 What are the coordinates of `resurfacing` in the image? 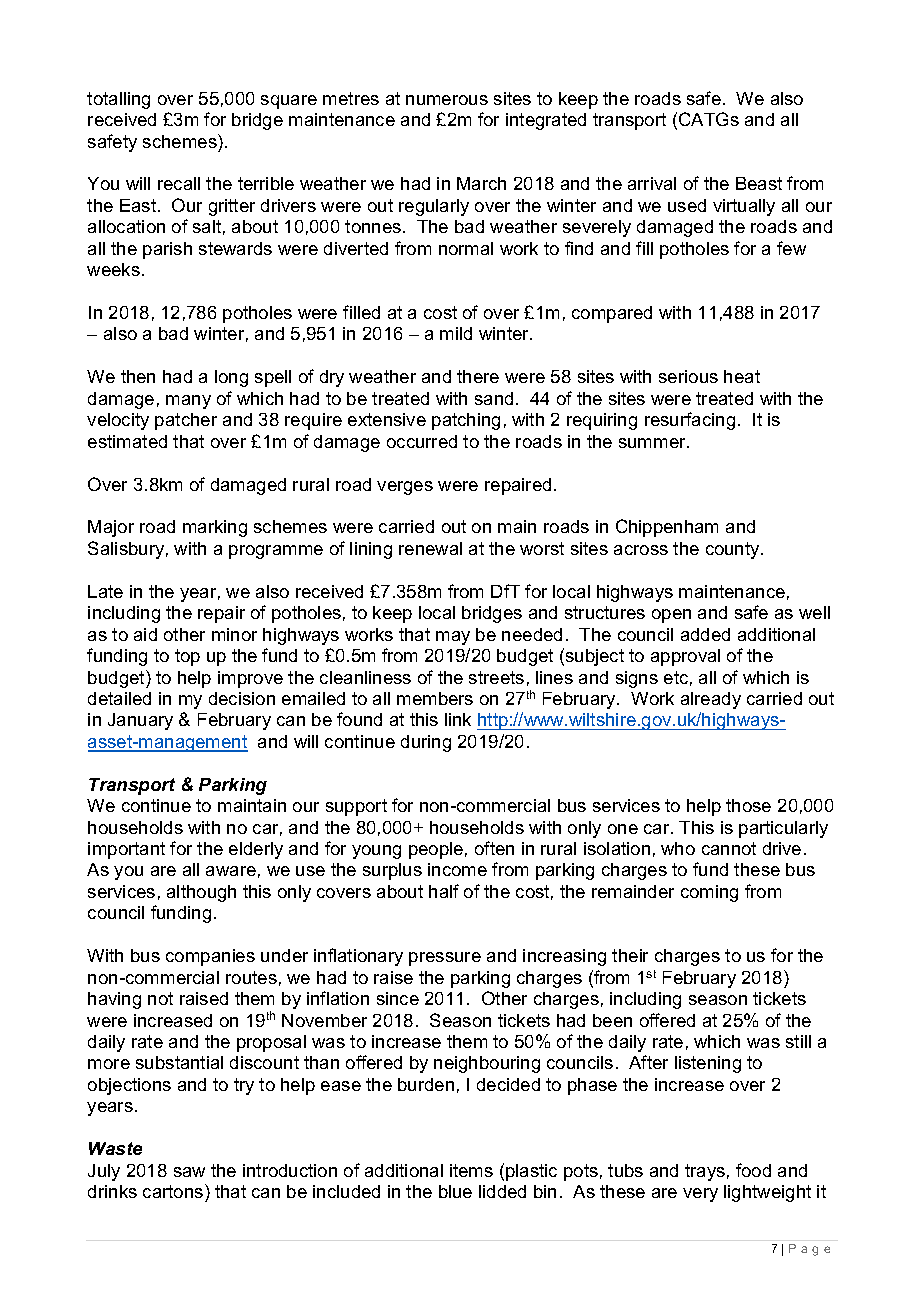 It's located at (690, 421).
